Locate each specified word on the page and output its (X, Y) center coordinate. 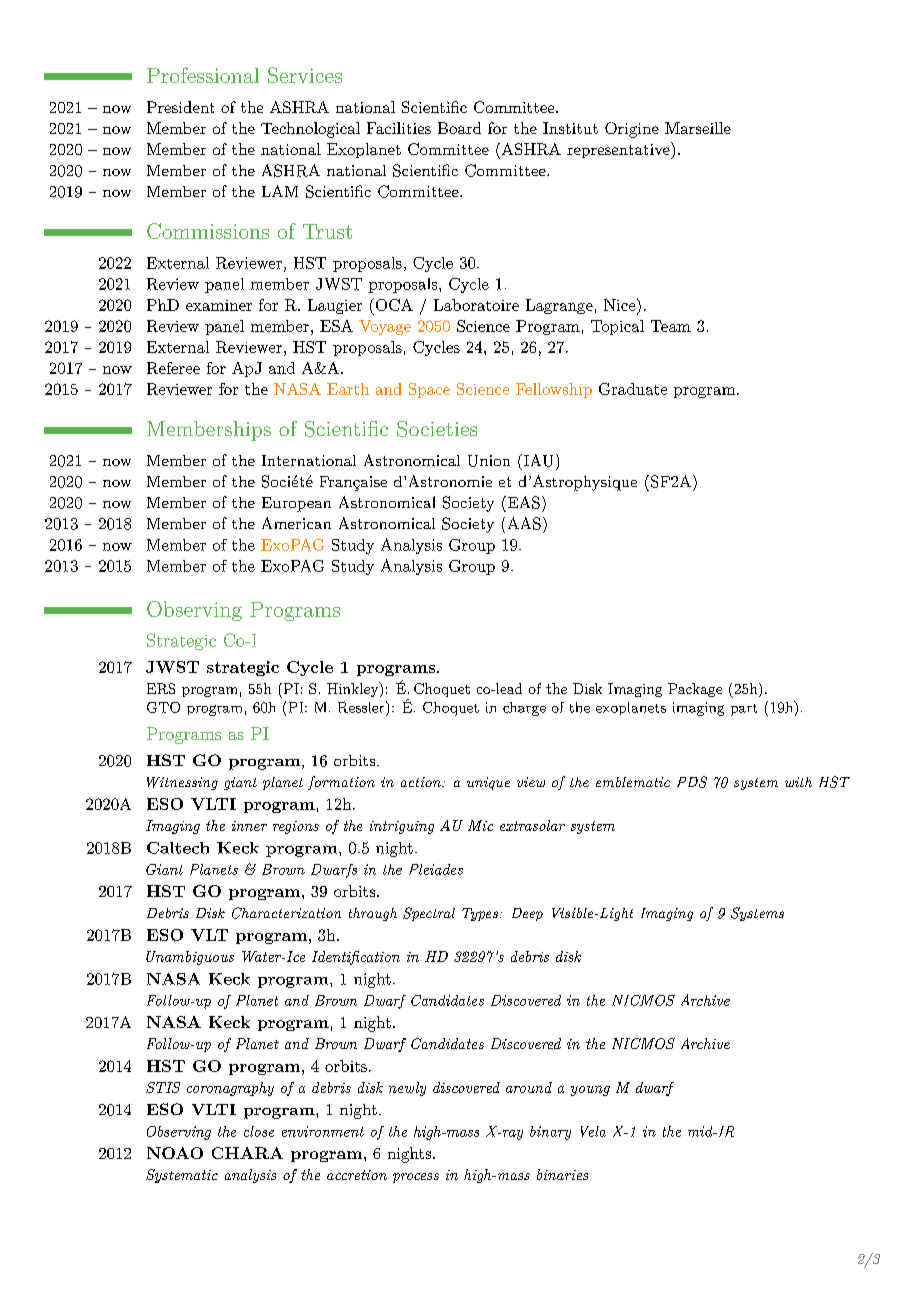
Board (459, 128)
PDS (692, 782)
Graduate (633, 389)
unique (488, 783)
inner (249, 826)
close (259, 1131)
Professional (203, 75)
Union (489, 461)
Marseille (698, 128)
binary (550, 1133)
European (296, 504)
